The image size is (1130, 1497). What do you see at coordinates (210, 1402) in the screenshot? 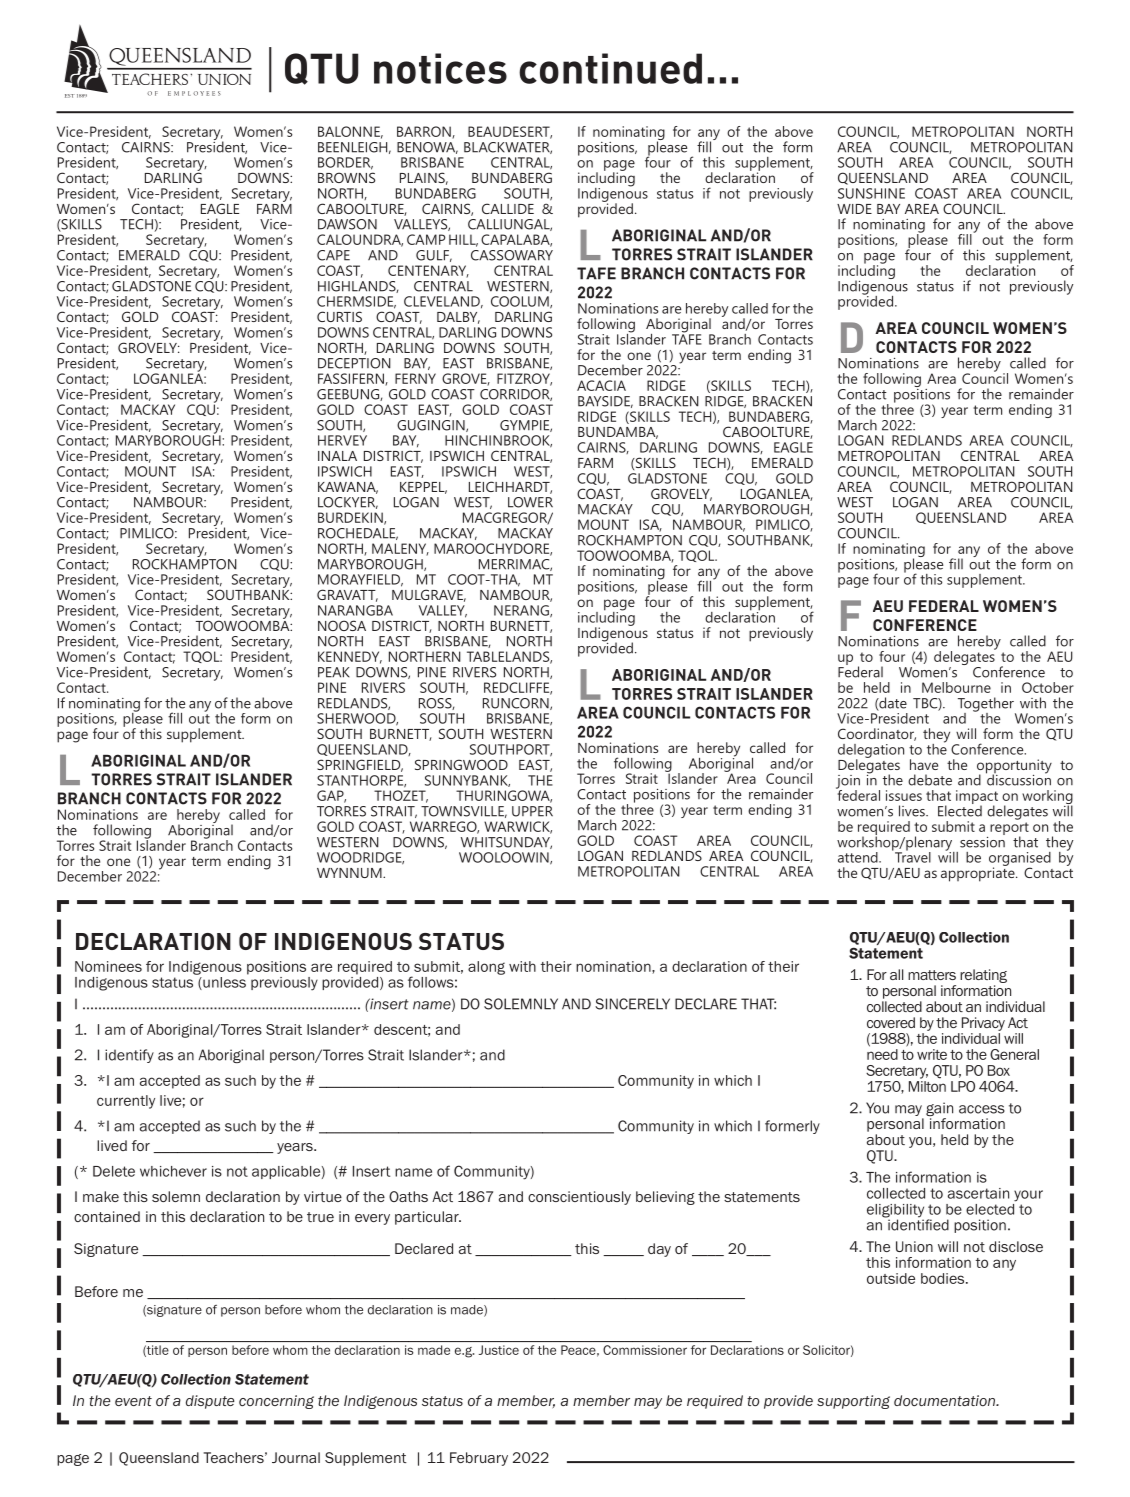
I see `dispute` at bounding box center [210, 1402].
